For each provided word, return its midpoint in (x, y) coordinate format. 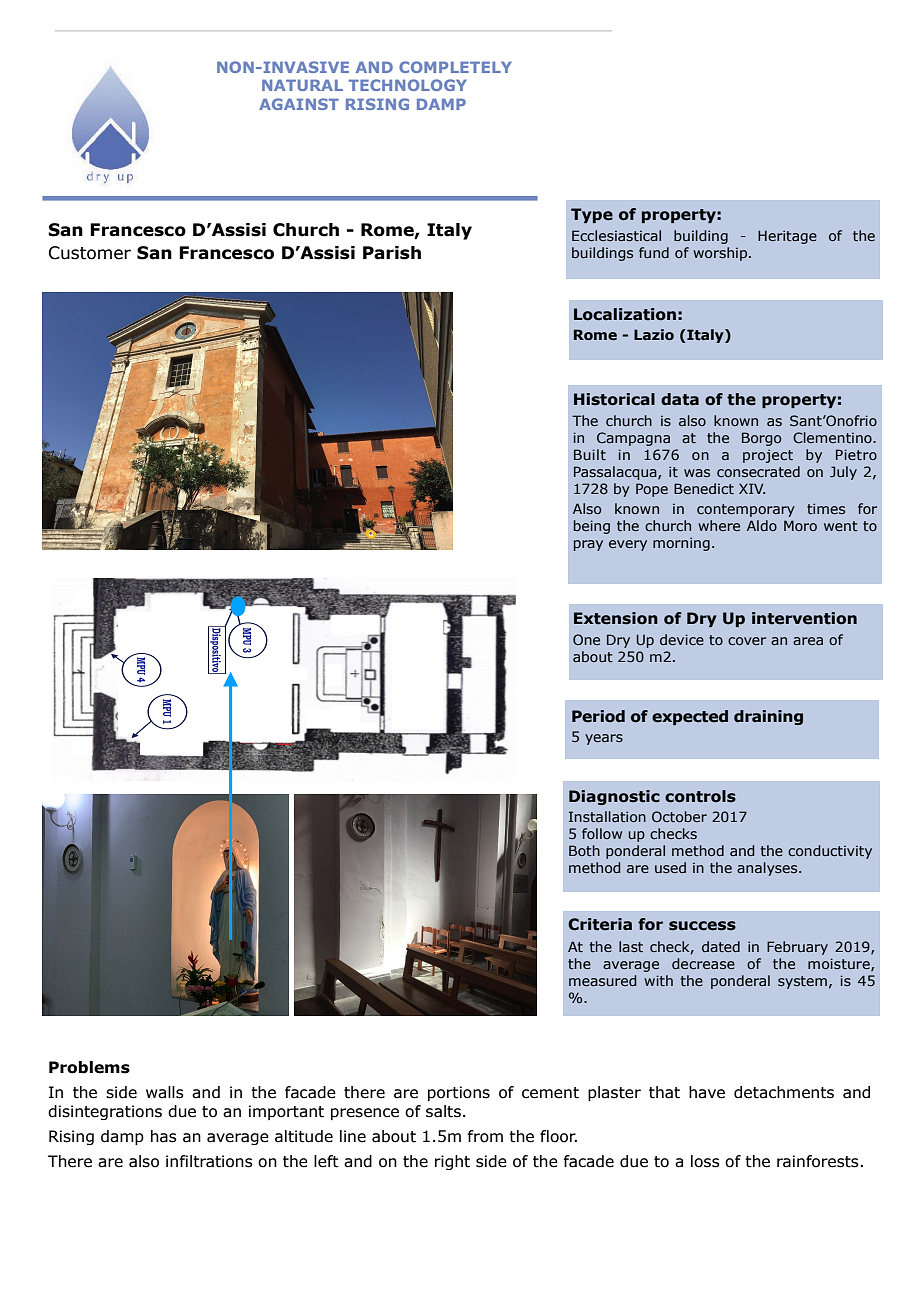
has (164, 1136)
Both (584, 850)
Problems (89, 1067)
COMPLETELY (455, 67)
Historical (614, 399)
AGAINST (299, 104)
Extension (616, 618)
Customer (90, 253)
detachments (784, 1092)
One (586, 639)
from (485, 1136)
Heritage (787, 237)
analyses (768, 869)
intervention (804, 618)
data (680, 399)
